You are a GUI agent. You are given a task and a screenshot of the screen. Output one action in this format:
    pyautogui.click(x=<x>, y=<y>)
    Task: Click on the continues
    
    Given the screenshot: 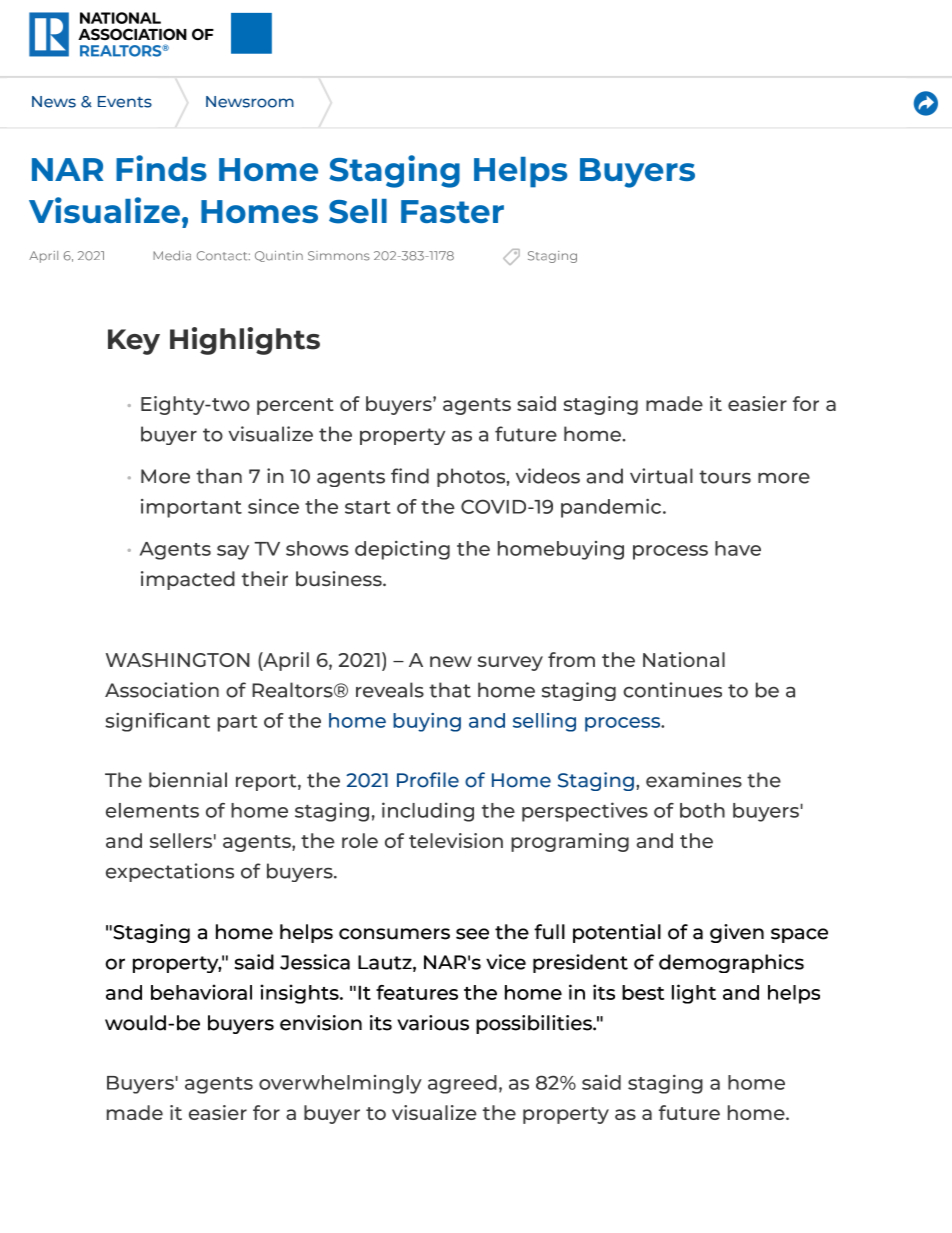 What is the action you would take?
    pyautogui.click(x=672, y=690)
